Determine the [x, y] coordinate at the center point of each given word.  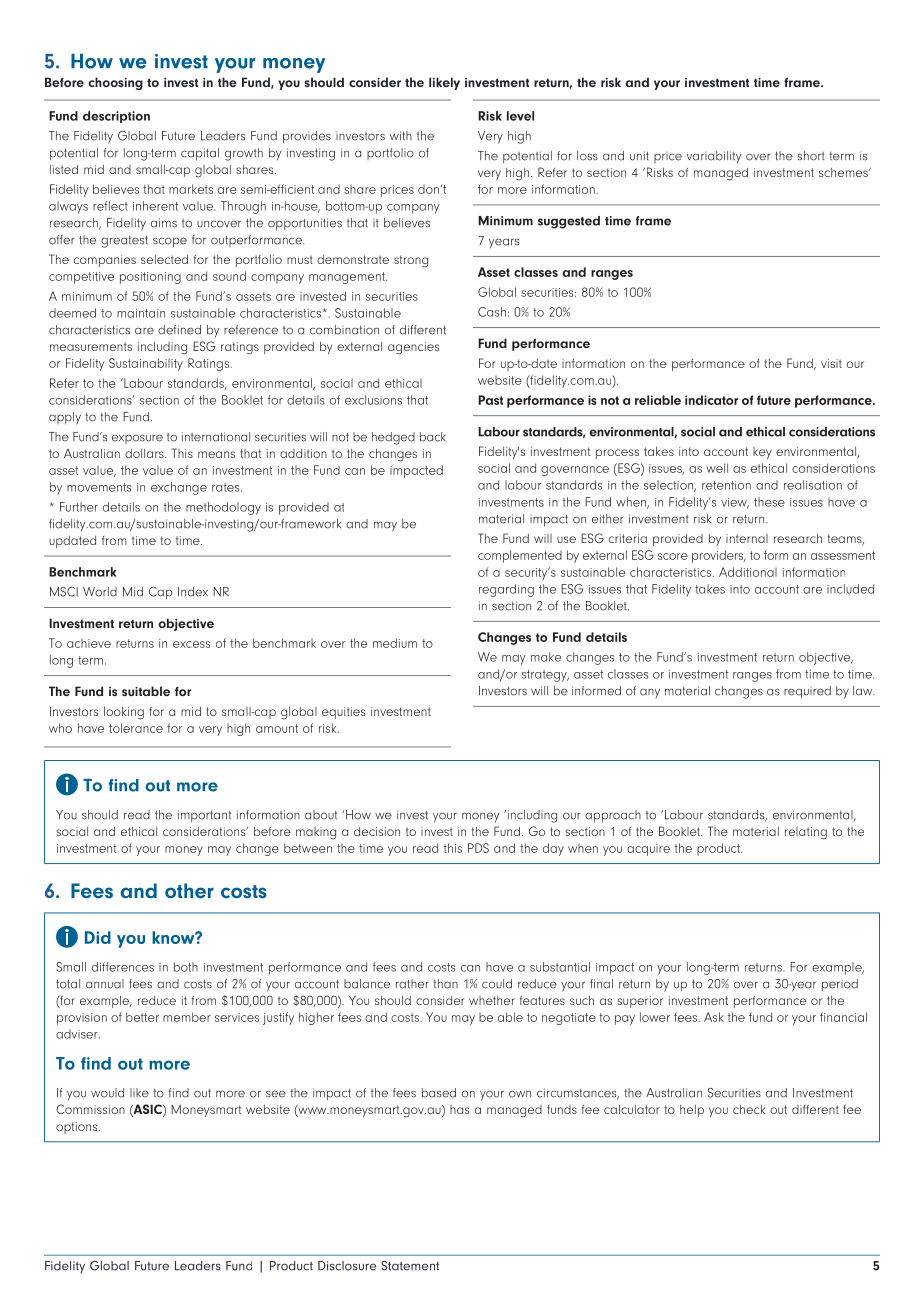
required [807, 692]
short [811, 156]
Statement [410, 1266]
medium [395, 643]
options [78, 1128]
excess [191, 644]
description [116, 117]
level [520, 116]
